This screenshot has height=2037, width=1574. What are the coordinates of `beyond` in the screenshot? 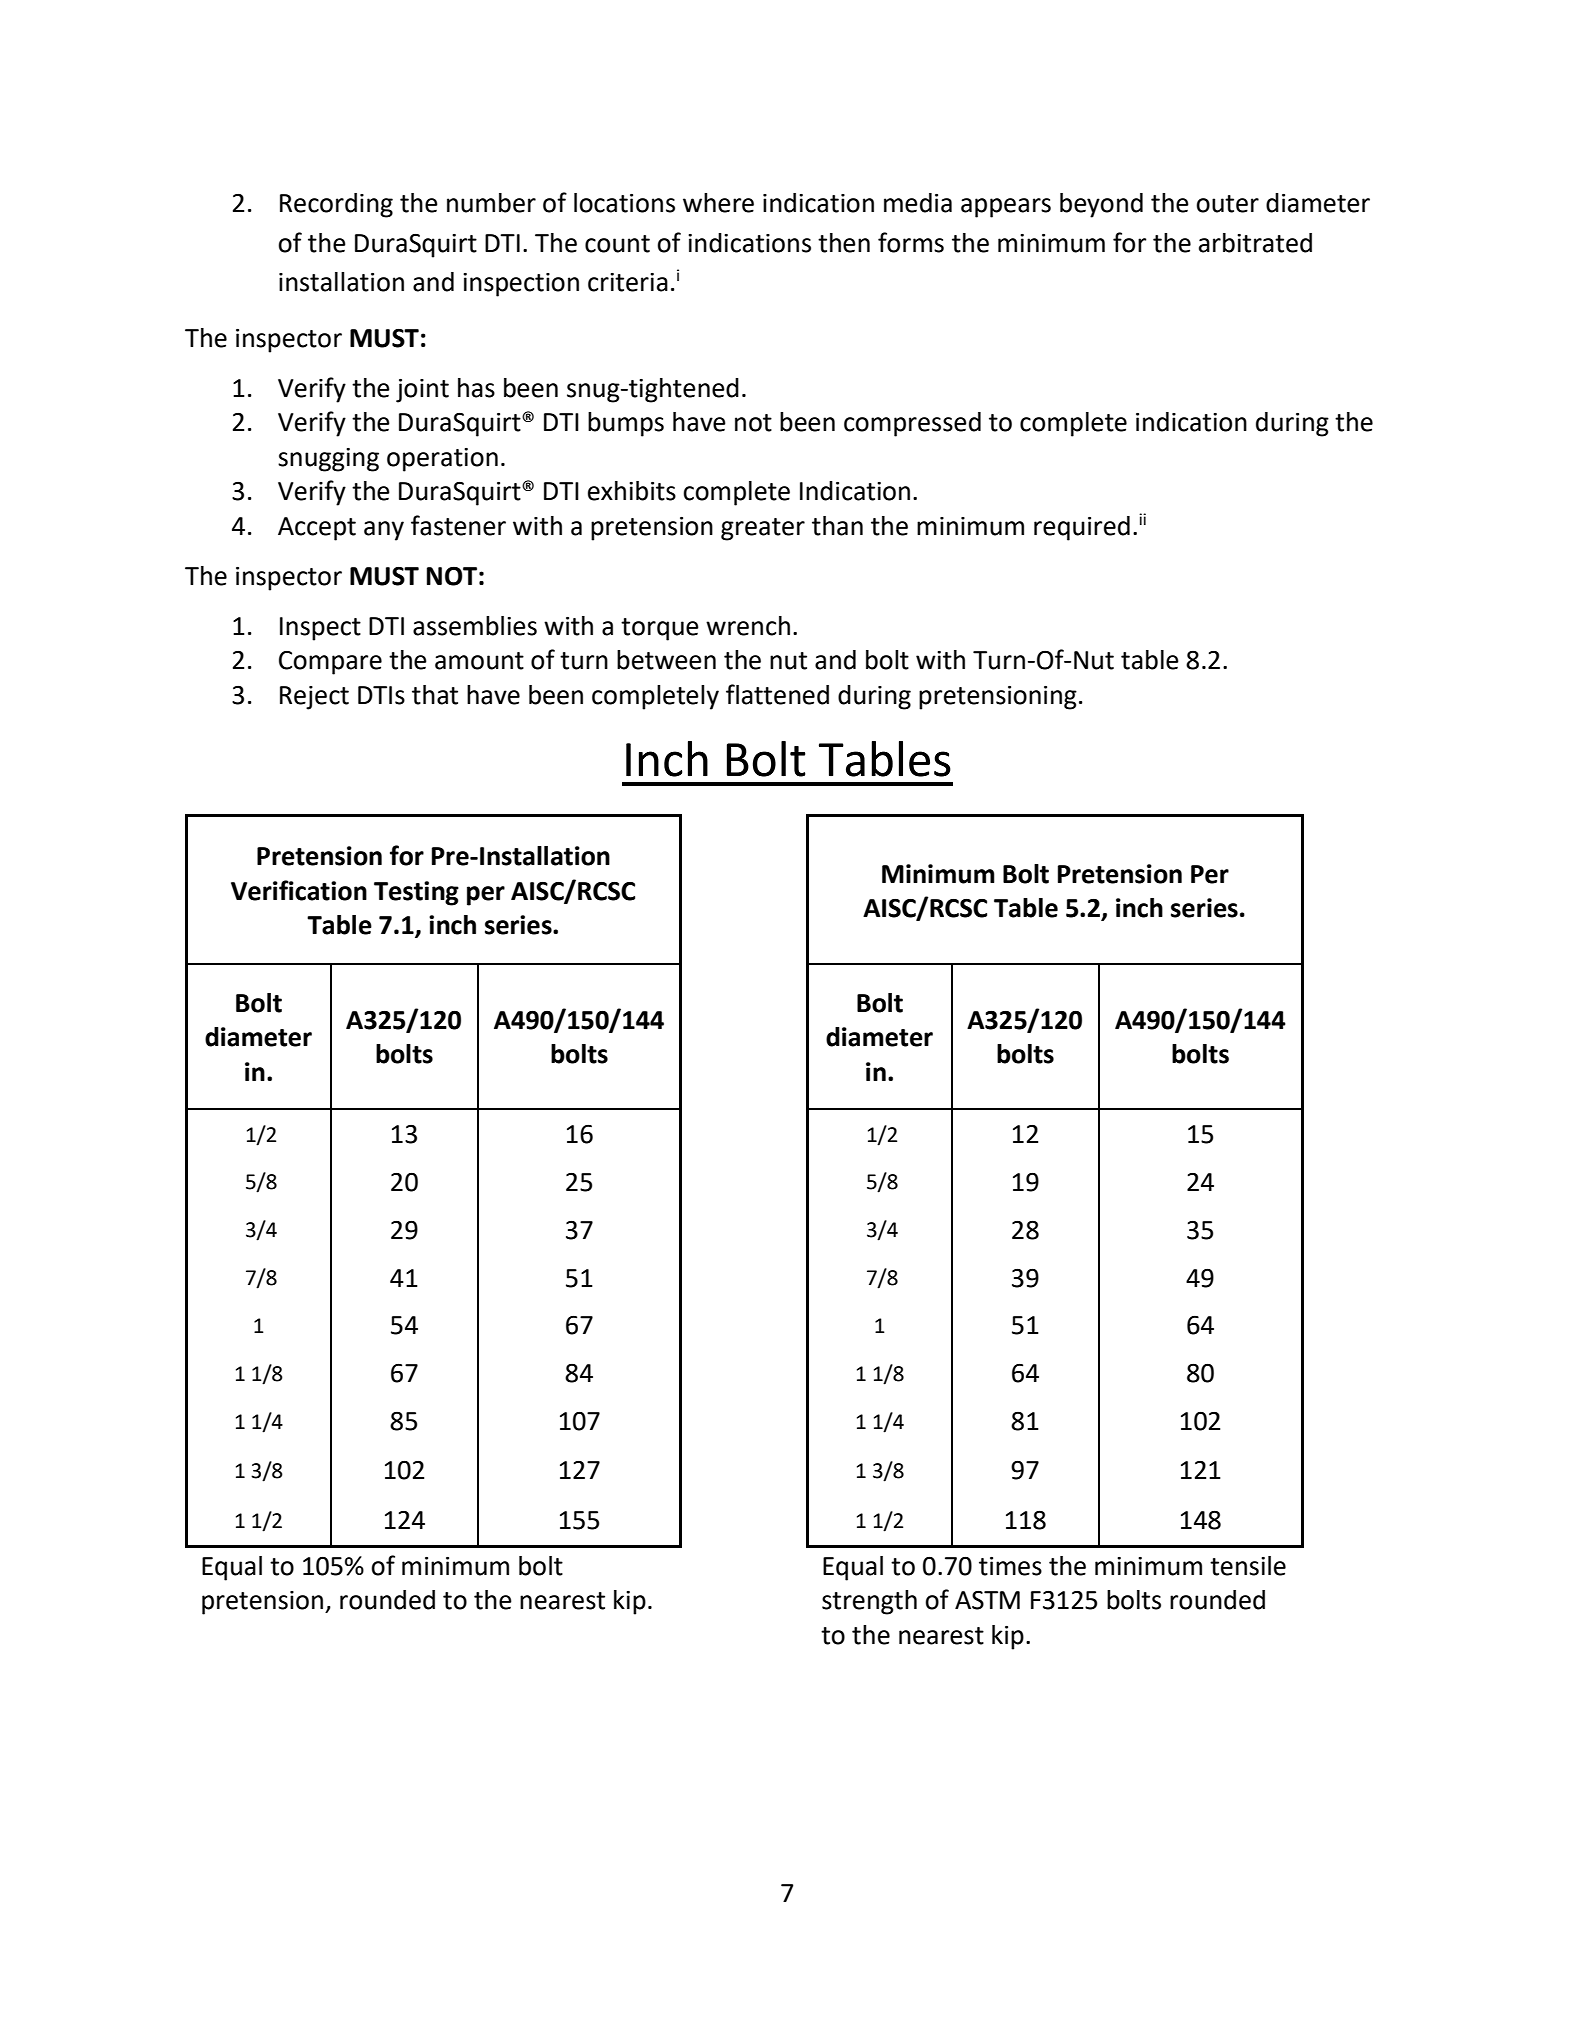 It's located at (1101, 205).
